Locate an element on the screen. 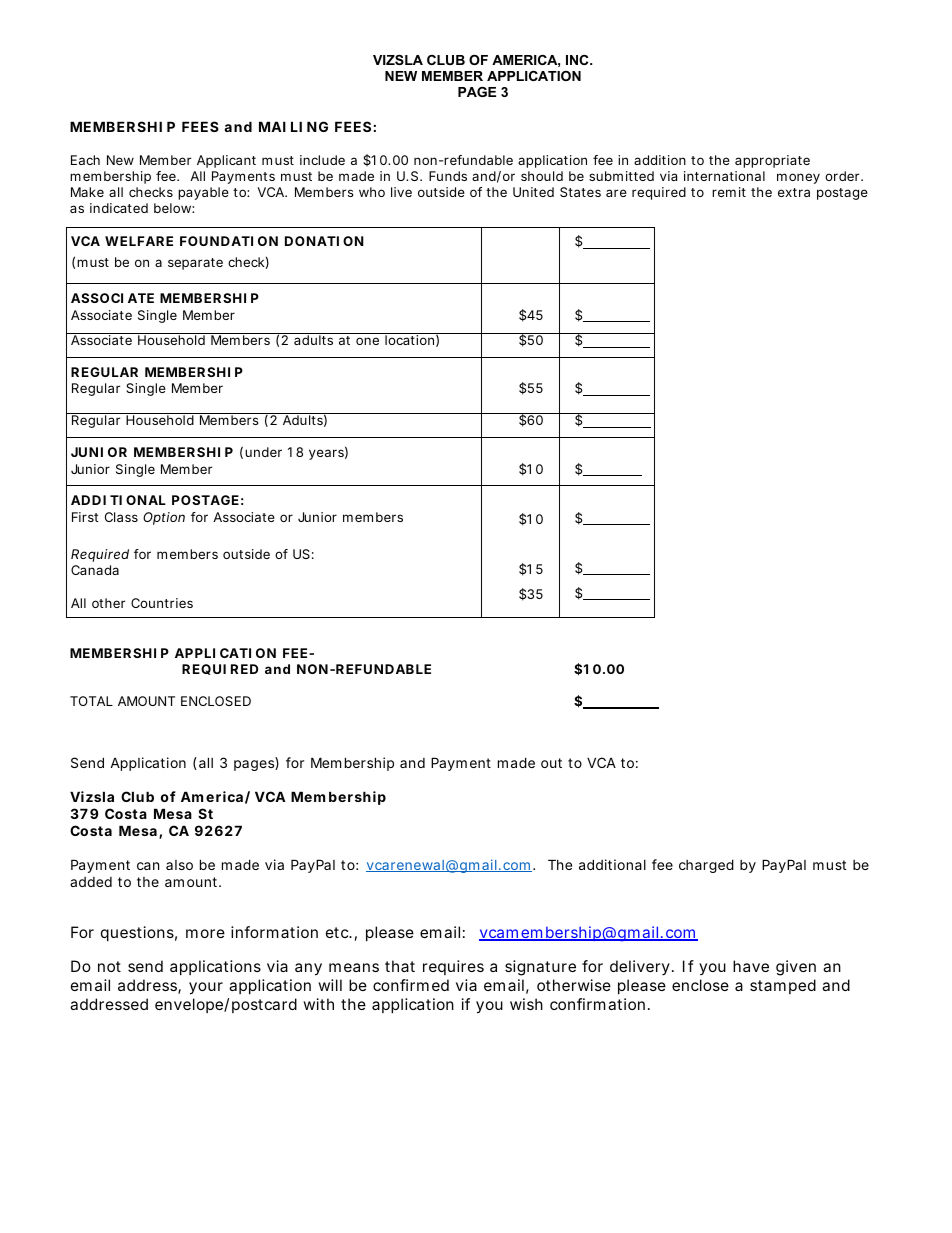 Image resolution: width=952 pixels, height=1233 pixels. appropriate is located at coordinates (772, 161).
